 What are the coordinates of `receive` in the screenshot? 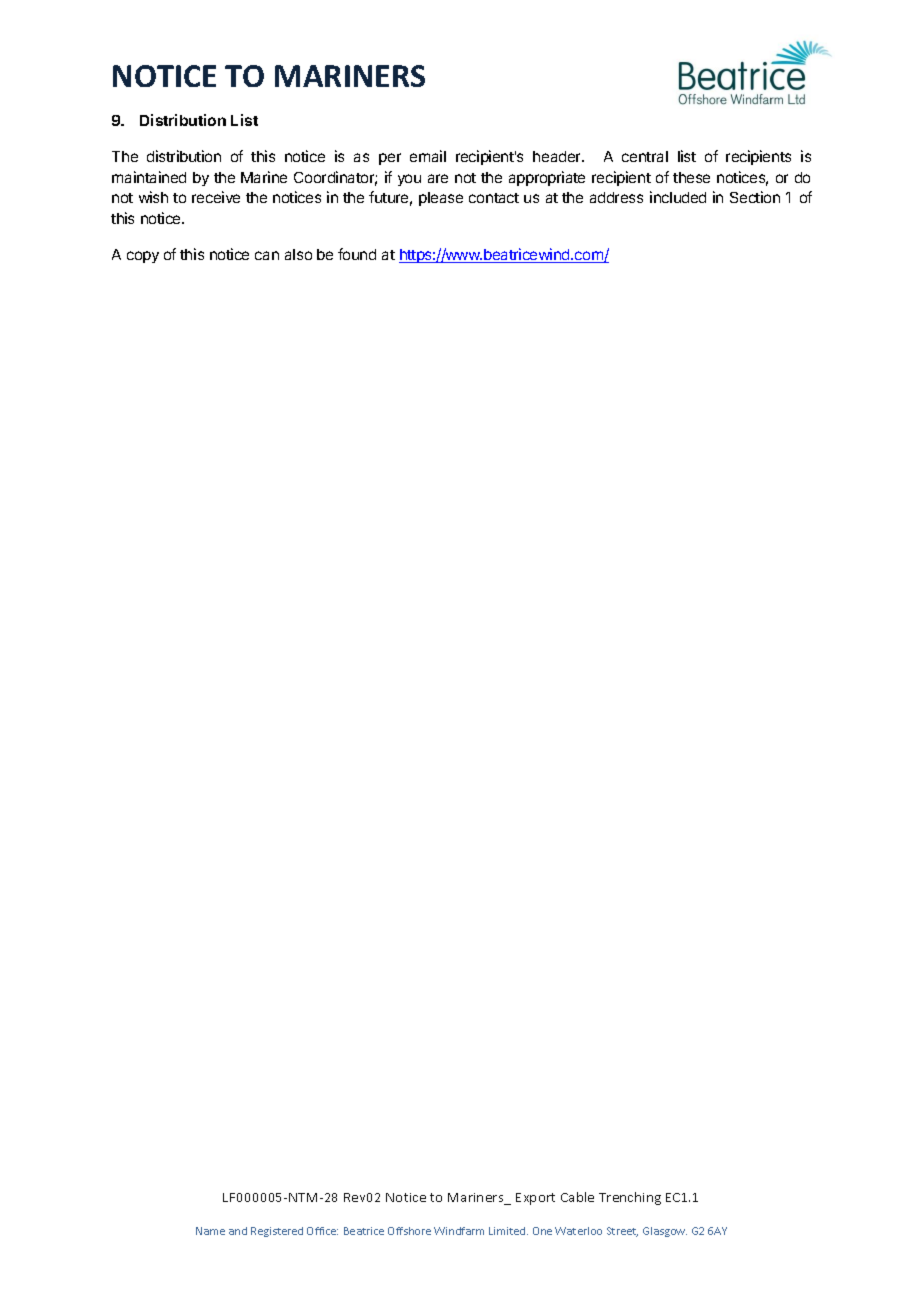 It's located at (216, 197).
